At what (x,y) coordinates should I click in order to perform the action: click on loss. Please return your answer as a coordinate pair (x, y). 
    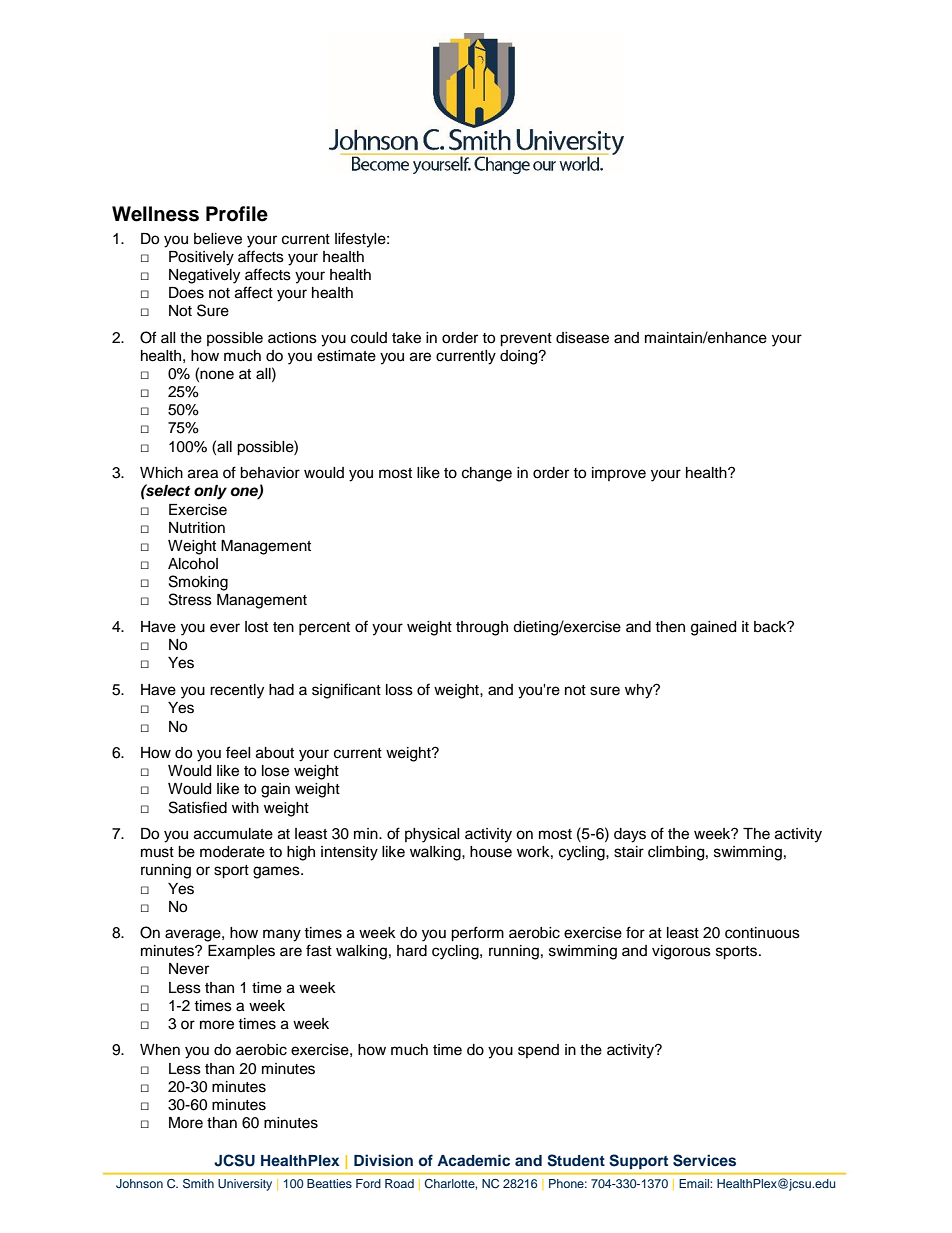
    Looking at the image, I should click on (399, 690).
